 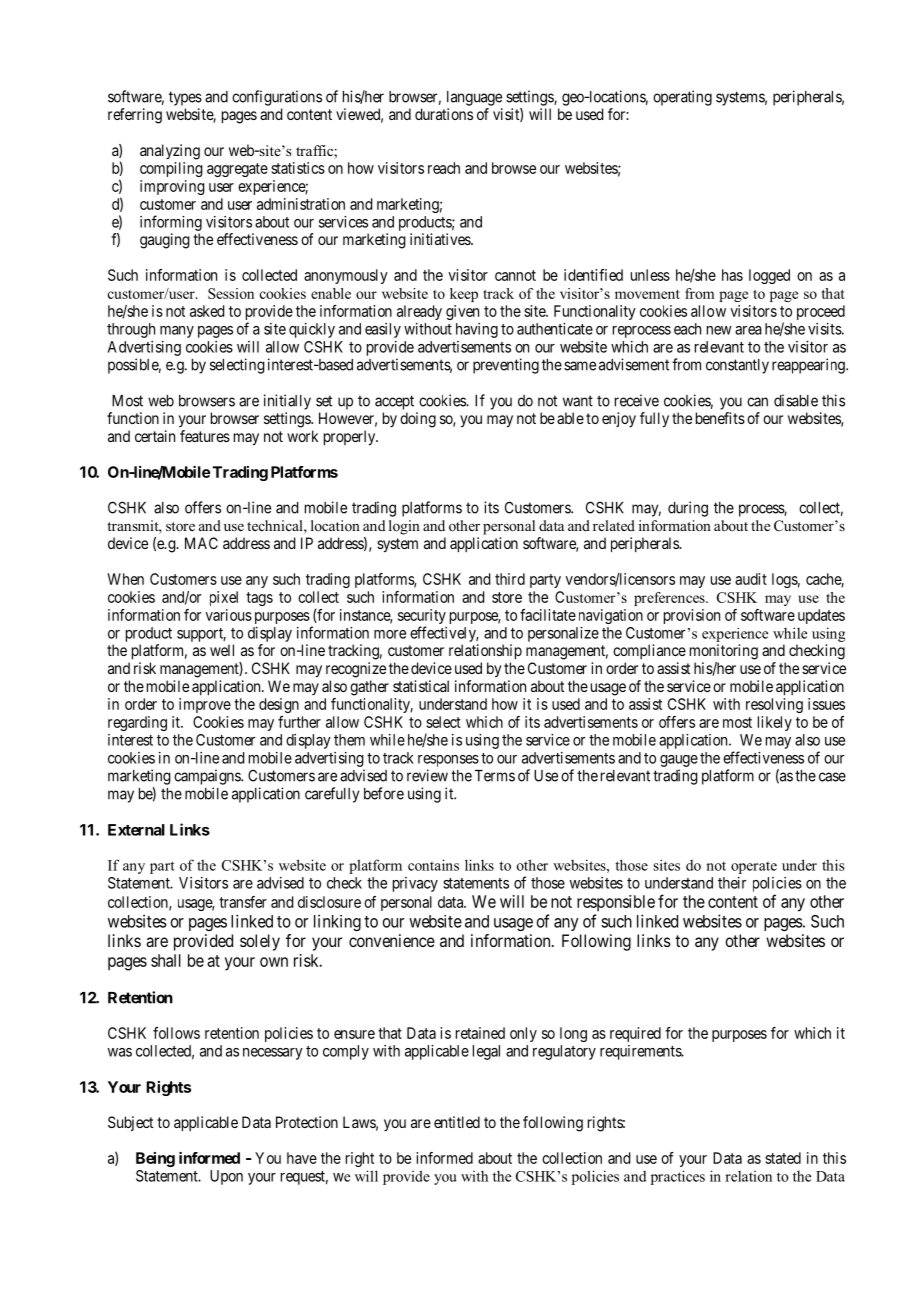 I want to click on benefits, so click(x=720, y=418).
